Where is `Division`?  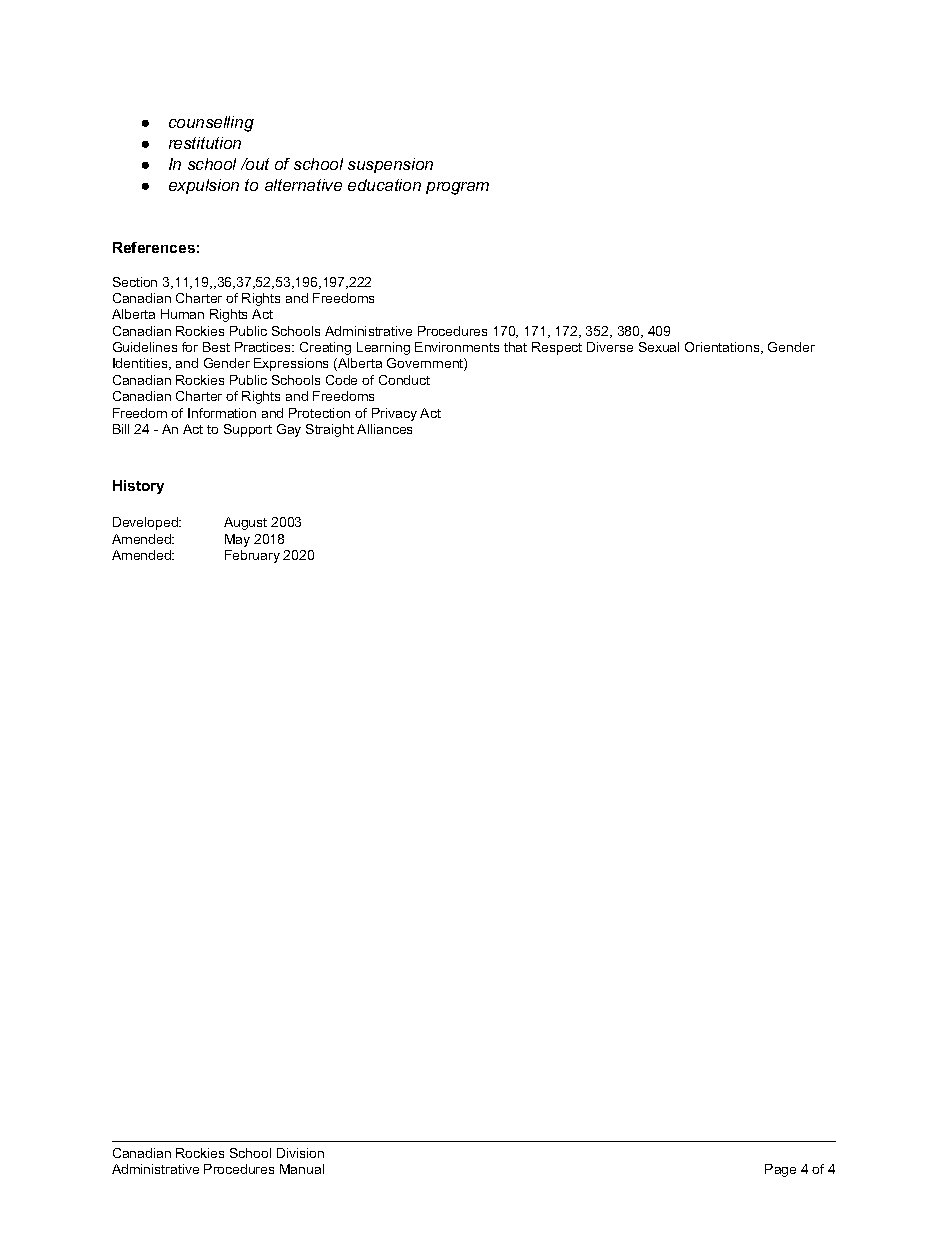 Division is located at coordinates (300, 1153).
